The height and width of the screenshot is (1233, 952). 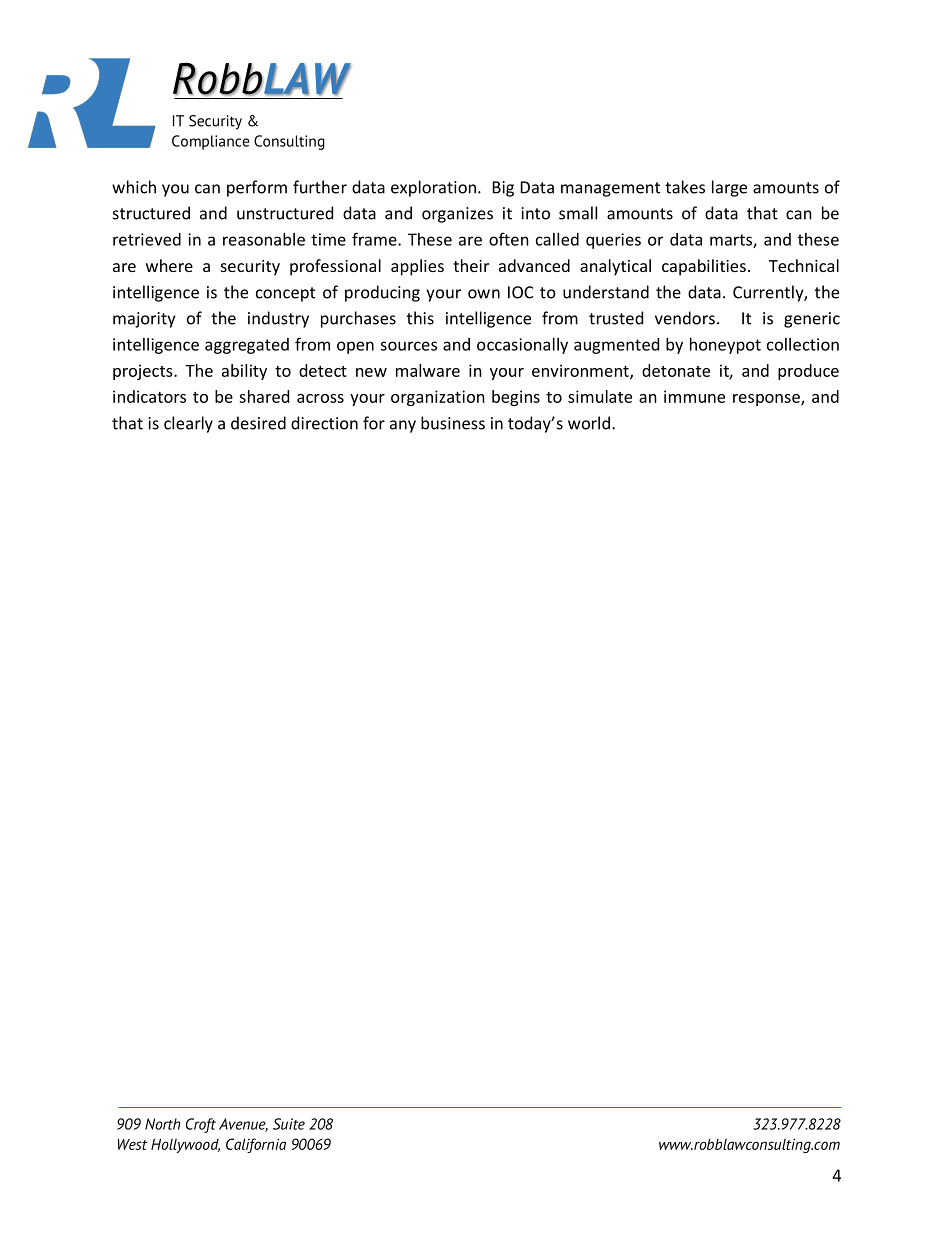 I want to click on Hollywood, so click(x=185, y=1145).
